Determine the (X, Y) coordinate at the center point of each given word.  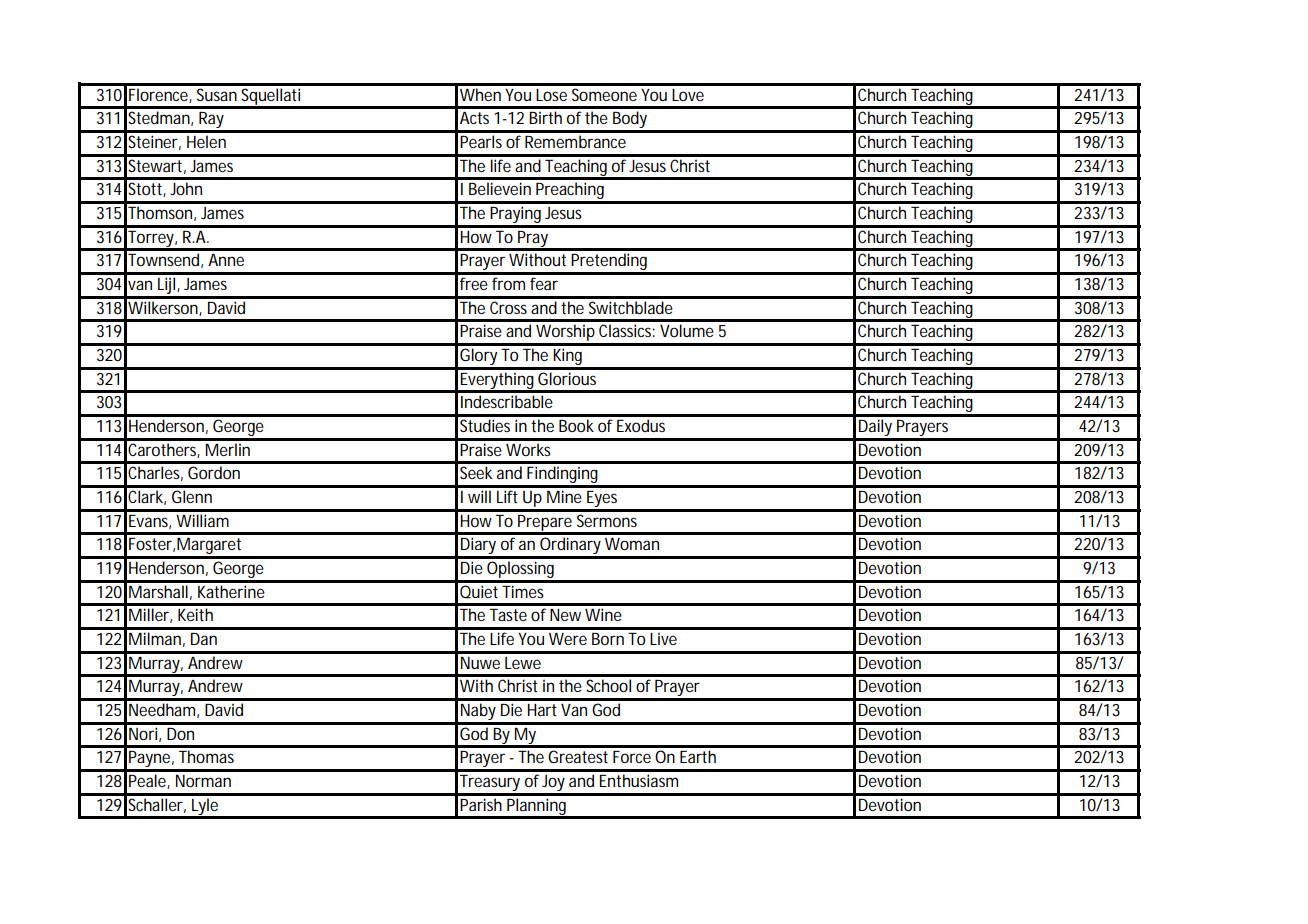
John (186, 188)
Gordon (214, 472)
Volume (687, 330)
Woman (632, 544)
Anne (226, 260)
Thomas (206, 756)
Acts (474, 118)
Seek (476, 472)
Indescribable (507, 401)
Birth (545, 117)
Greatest (578, 756)
